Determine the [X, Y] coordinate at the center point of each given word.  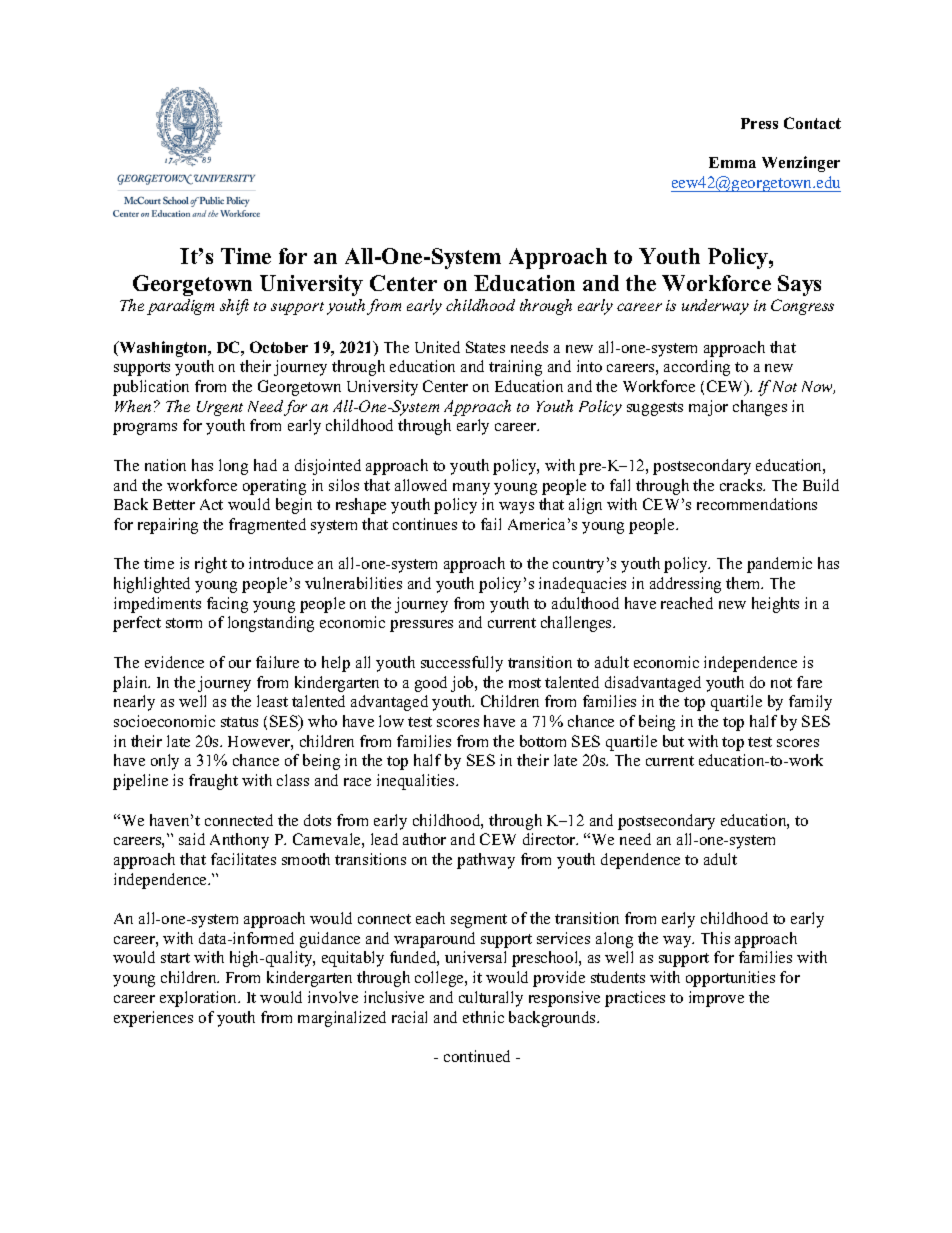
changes [760, 408]
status [239, 722]
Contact [812, 123]
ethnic [483, 1017]
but [673, 741]
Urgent [220, 408]
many [471, 489]
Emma [732, 162]
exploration [200, 999]
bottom [543, 741]
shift [234, 307]
